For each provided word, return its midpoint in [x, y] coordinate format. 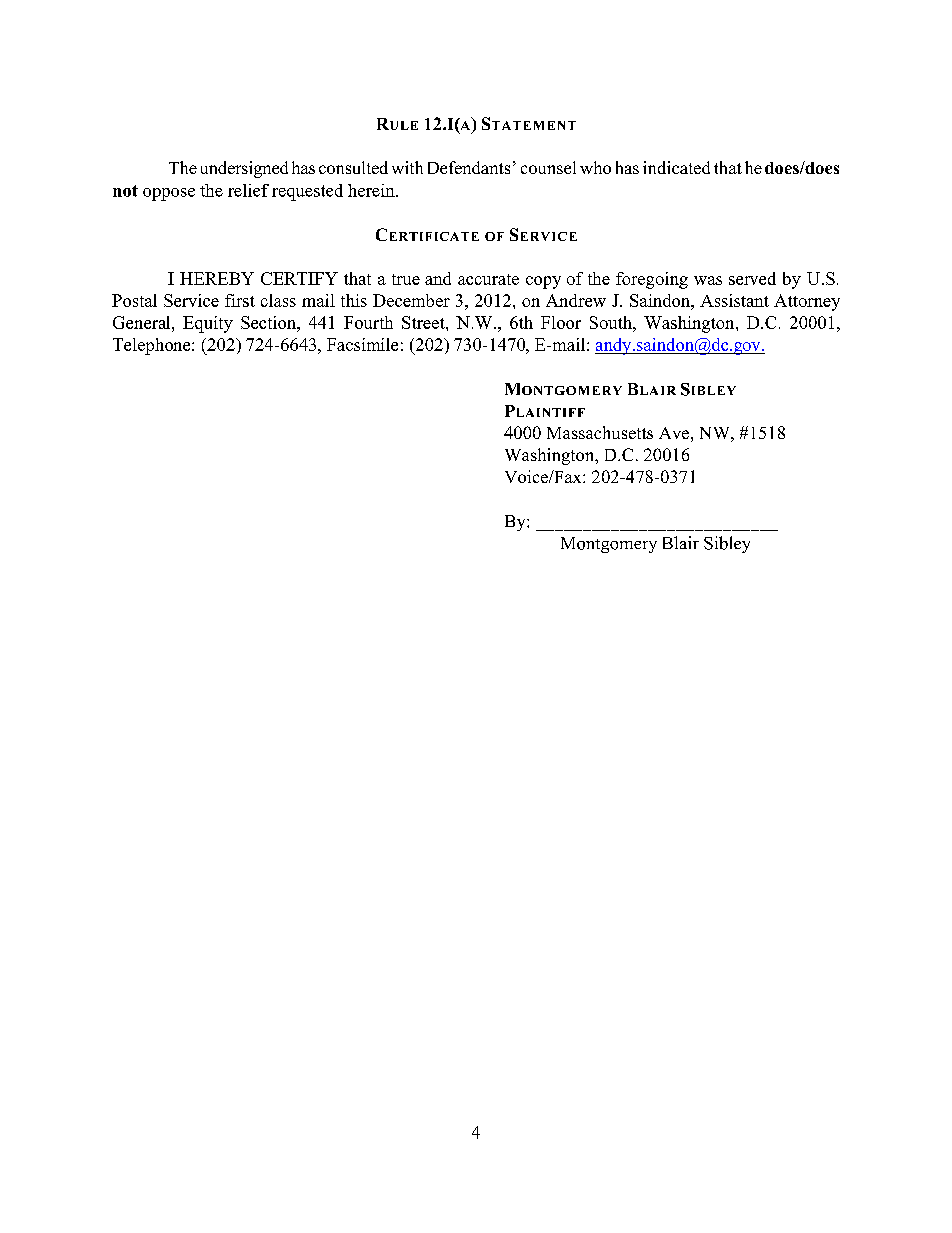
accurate [488, 279]
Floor [561, 322]
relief [248, 190]
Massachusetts [600, 432]
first [240, 300]
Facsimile [362, 344]
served [752, 278]
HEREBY [217, 278]
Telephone [153, 346]
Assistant [734, 300]
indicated [676, 167]
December [411, 300]
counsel [548, 167]
